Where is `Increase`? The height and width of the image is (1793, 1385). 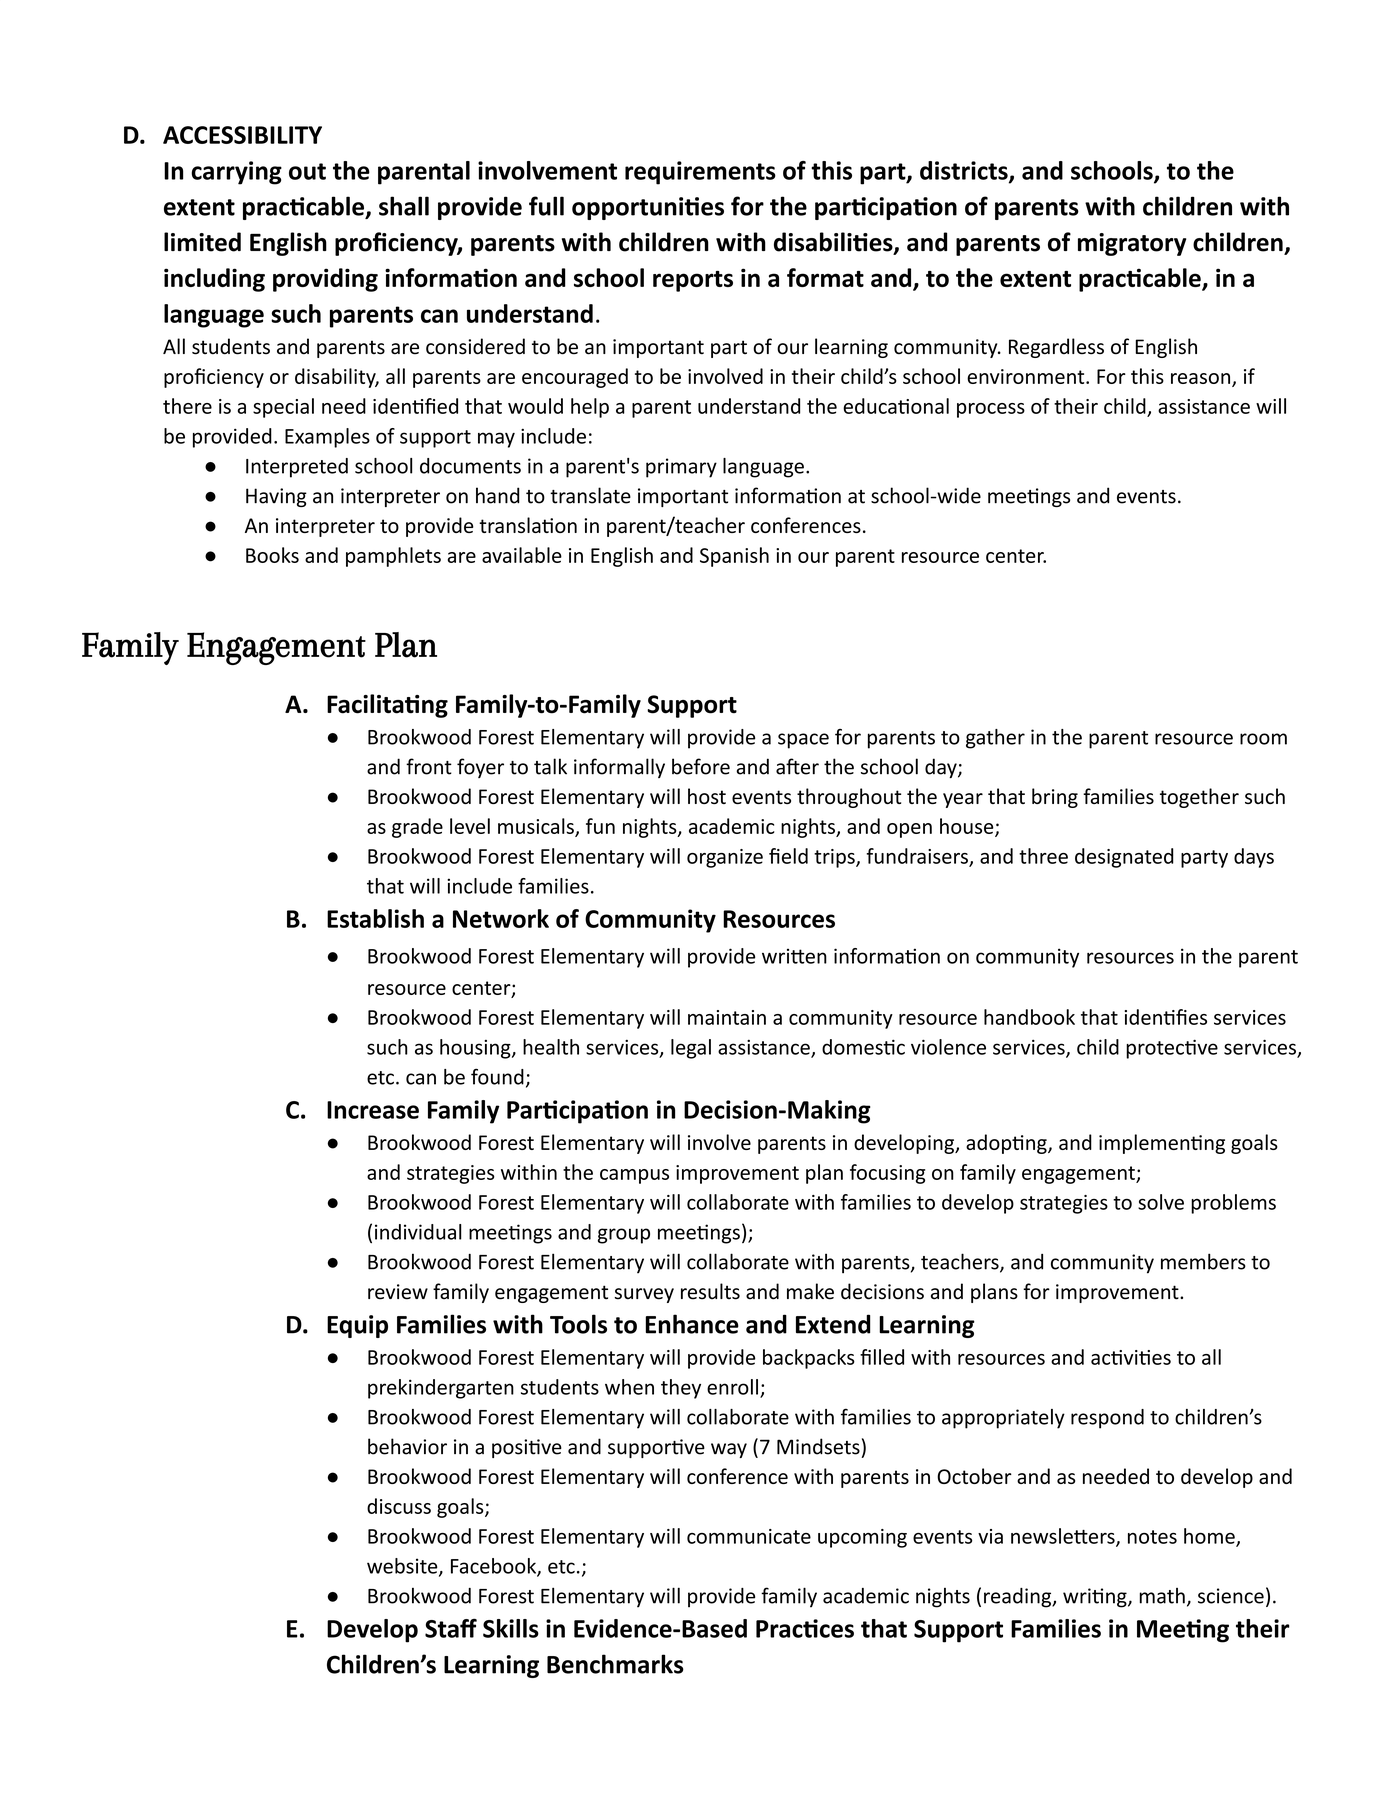
Increase is located at coordinates (373, 1110).
